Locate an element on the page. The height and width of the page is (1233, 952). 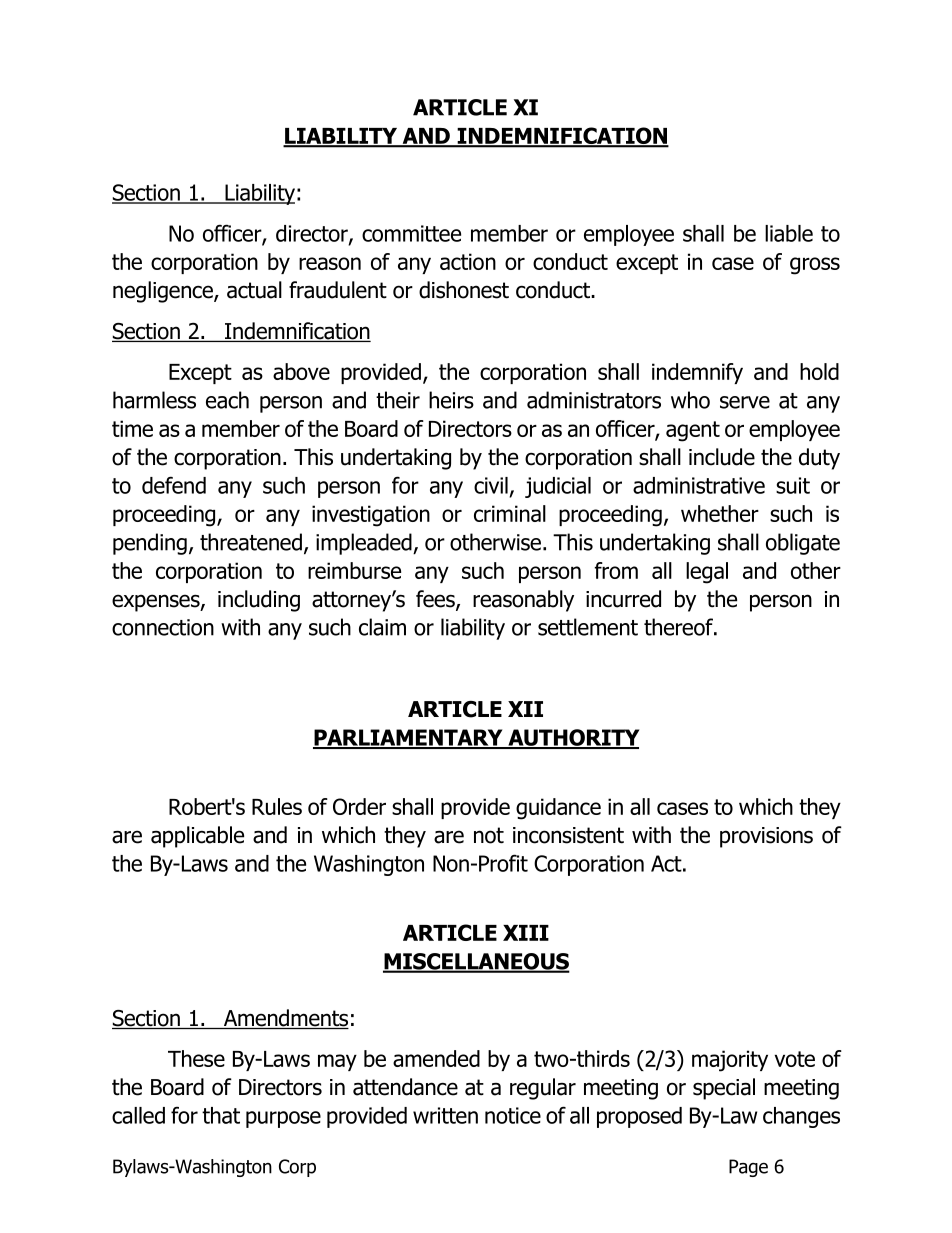
legal is located at coordinates (707, 573).
